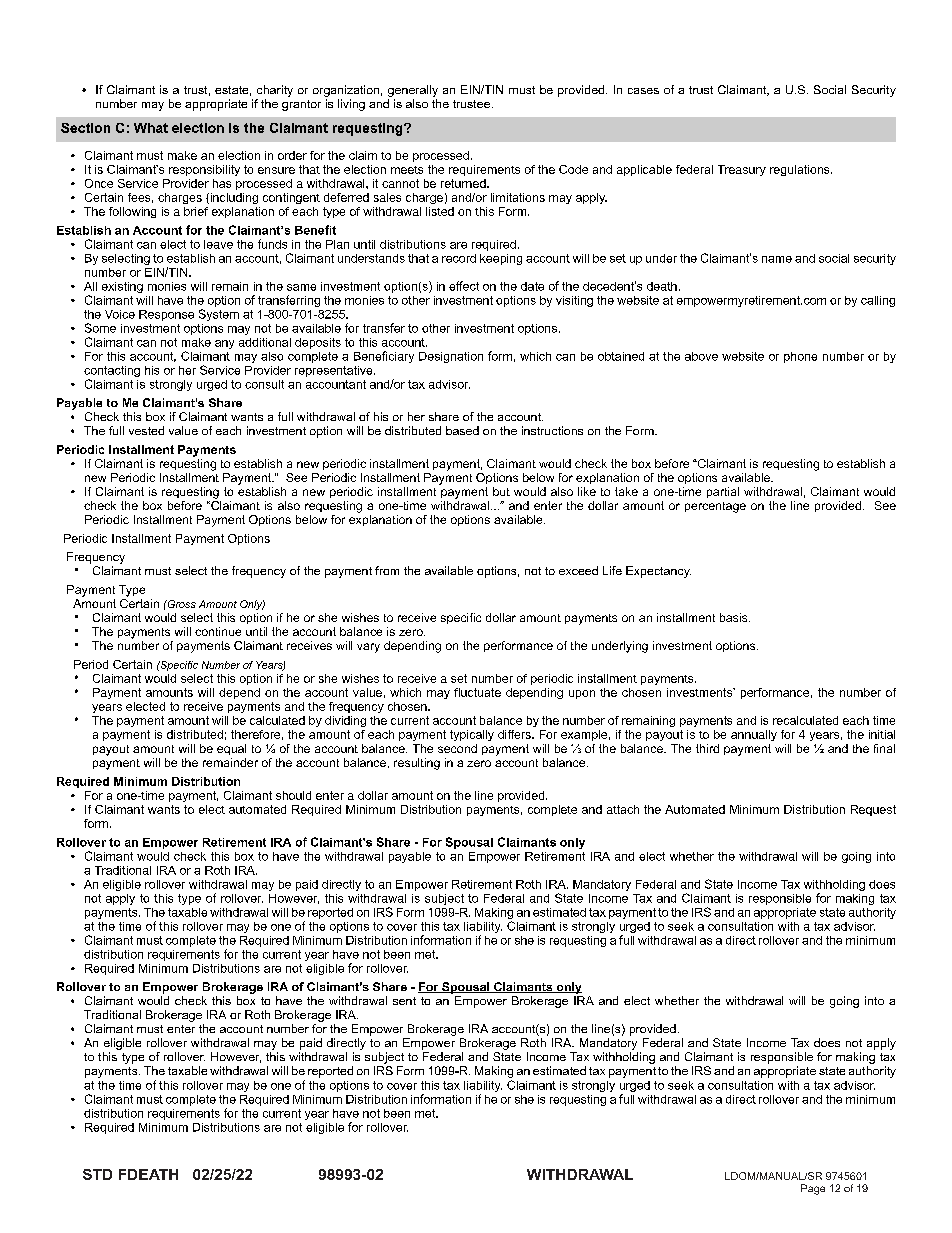 The height and width of the screenshot is (1233, 952). Describe the element at coordinates (151, 128) in the screenshot. I see `What` at that location.
